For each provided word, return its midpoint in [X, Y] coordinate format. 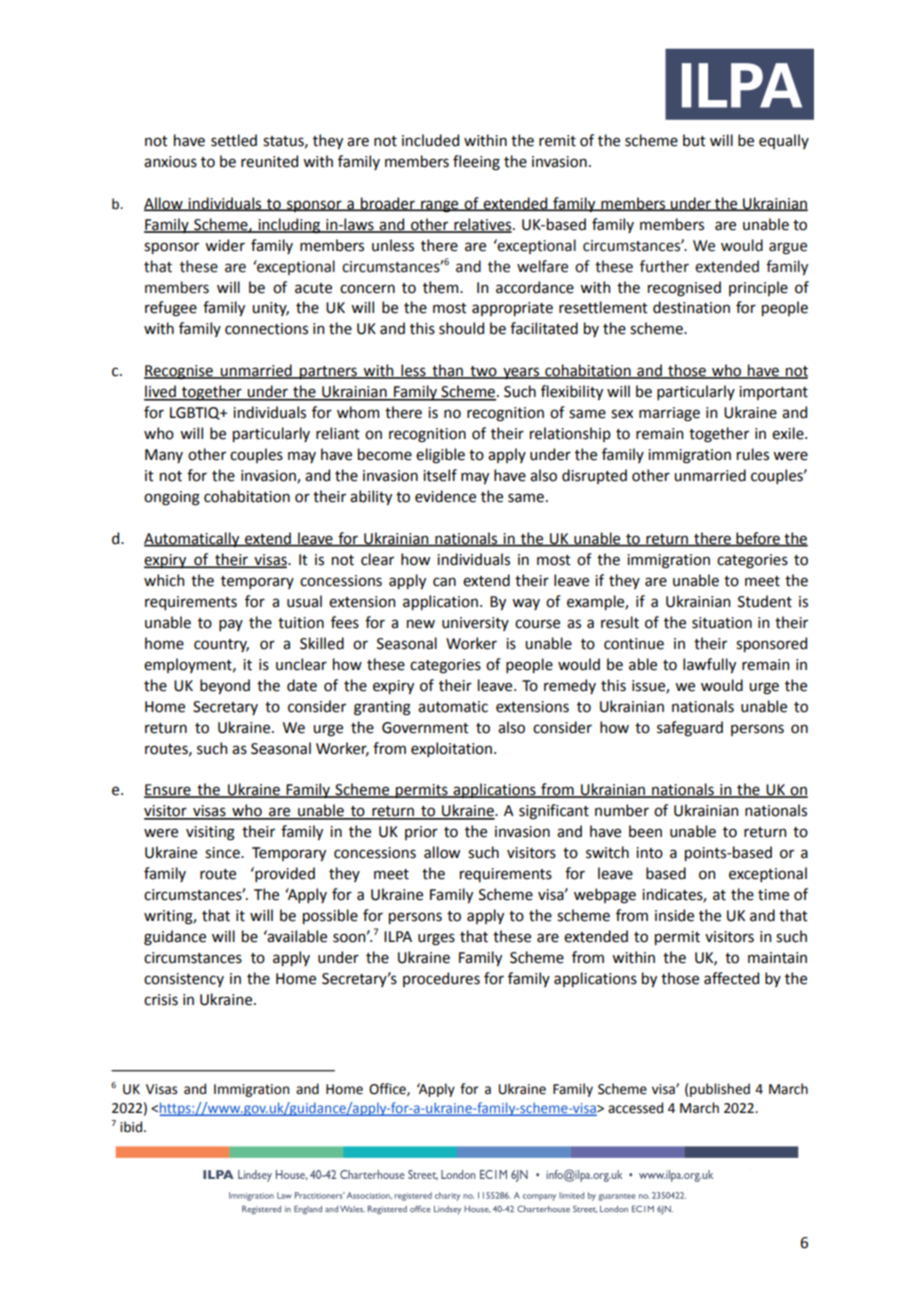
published [720, 1090]
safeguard [690, 729]
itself [440, 475]
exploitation [451, 749]
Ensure [168, 791]
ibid [132, 1127]
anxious [170, 162]
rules [753, 454]
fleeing [476, 163]
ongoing [172, 498]
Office [388, 1089]
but [694, 140]
